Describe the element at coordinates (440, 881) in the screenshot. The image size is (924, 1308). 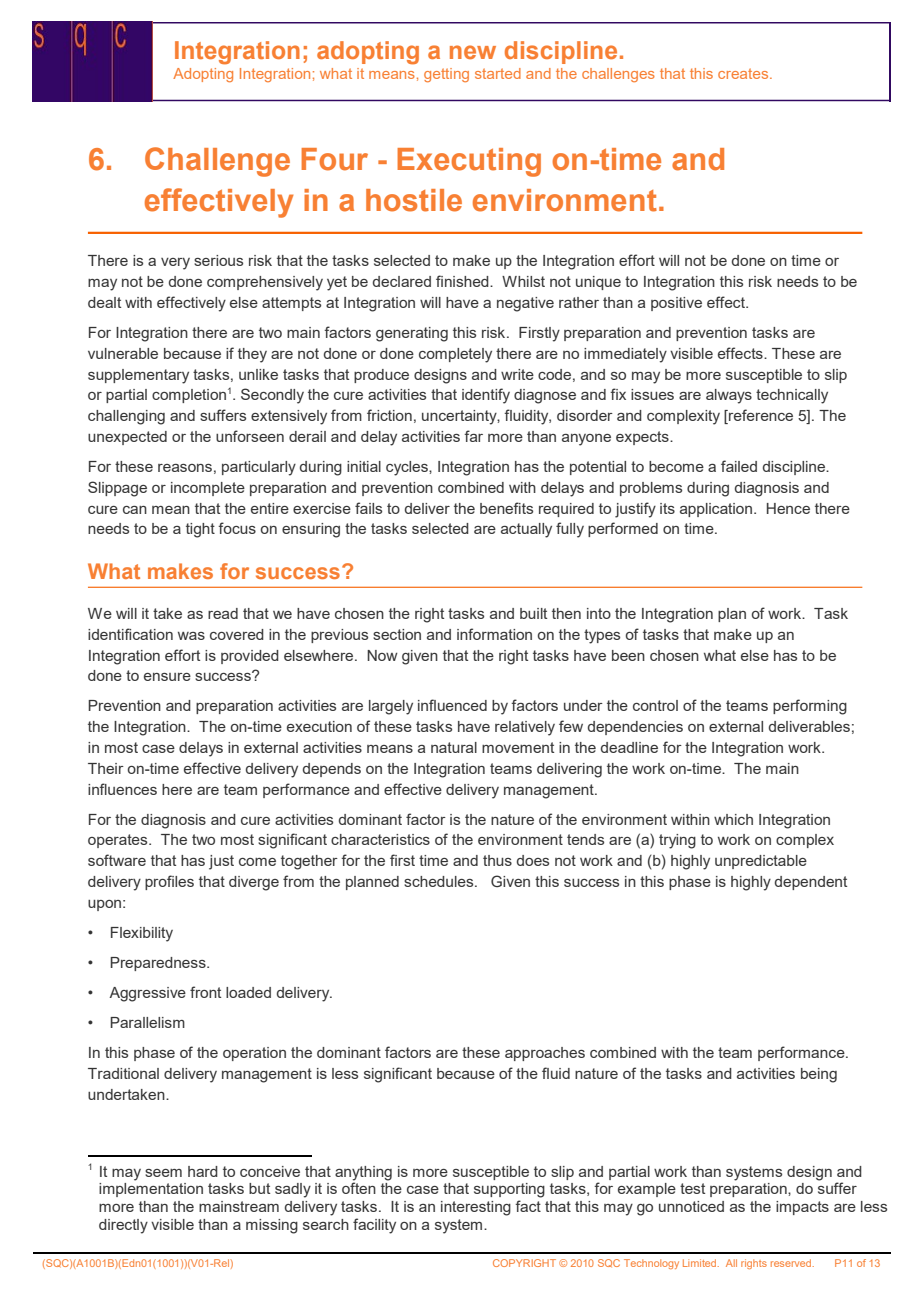
I see `schedules` at that location.
